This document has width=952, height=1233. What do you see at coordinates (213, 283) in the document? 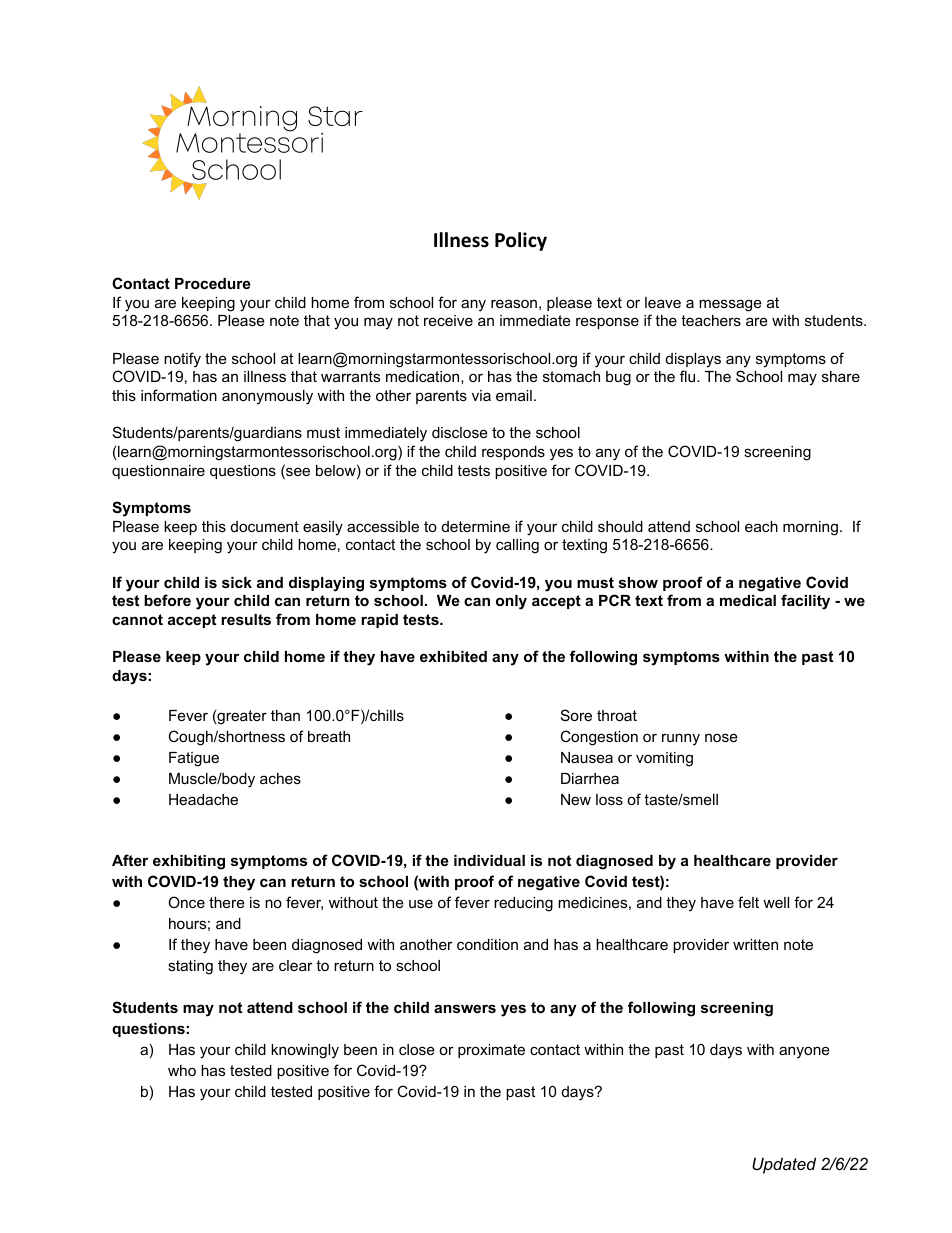
I see `Procedure` at bounding box center [213, 283].
